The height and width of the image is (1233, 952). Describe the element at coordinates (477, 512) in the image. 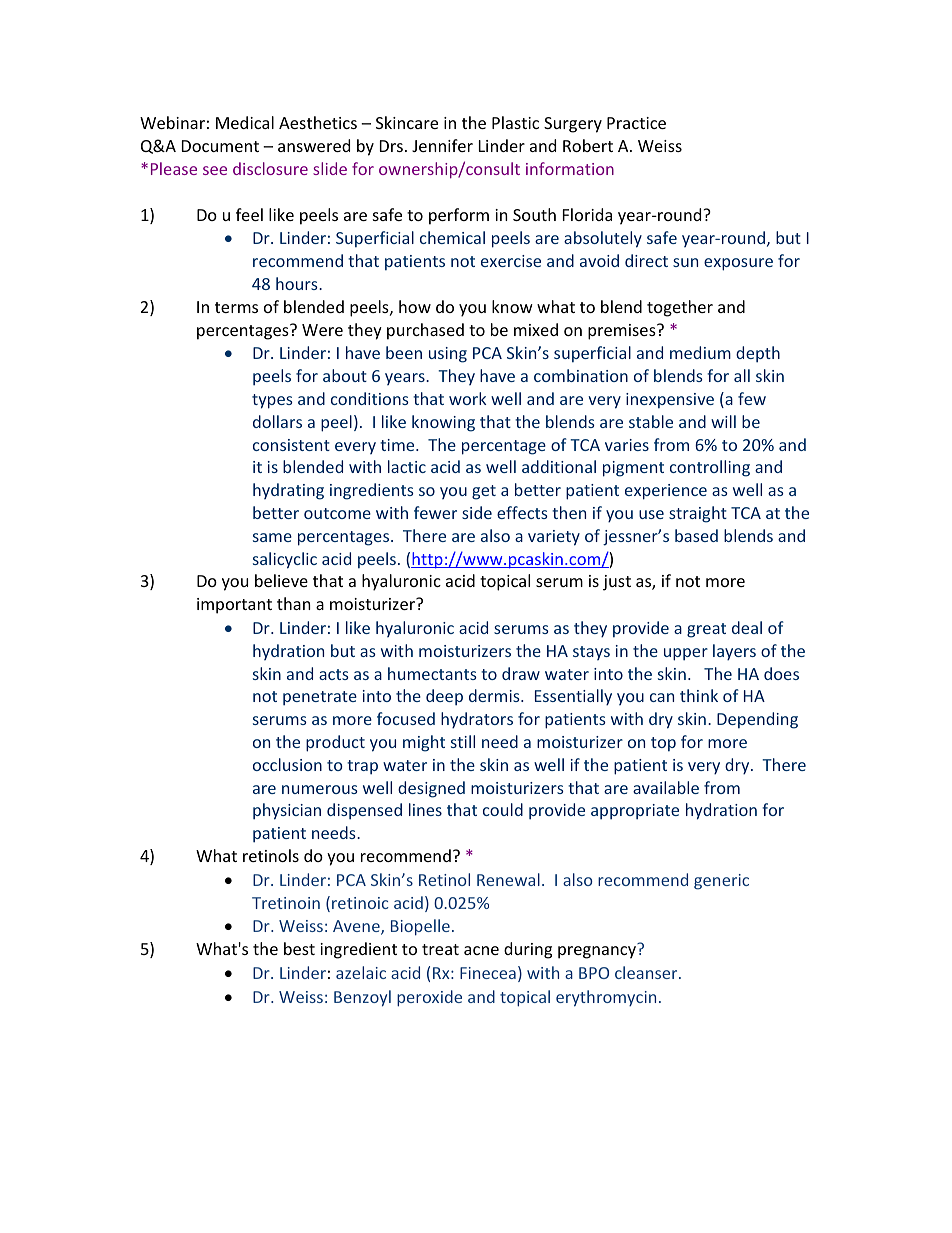

I see `side` at that location.
